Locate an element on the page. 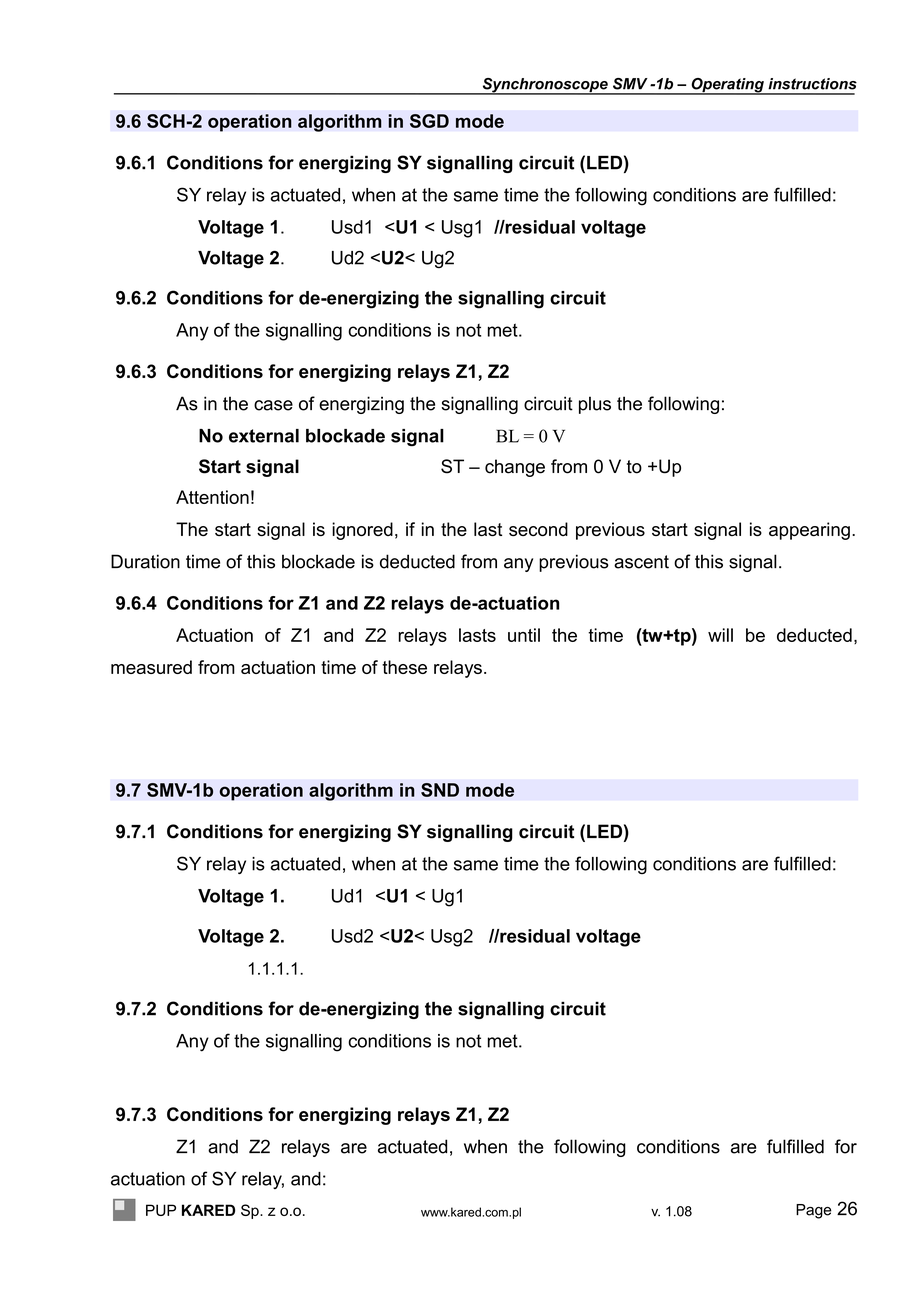 Image resolution: width=924 pixels, height=1308 pixels. SGD is located at coordinates (429, 121).
